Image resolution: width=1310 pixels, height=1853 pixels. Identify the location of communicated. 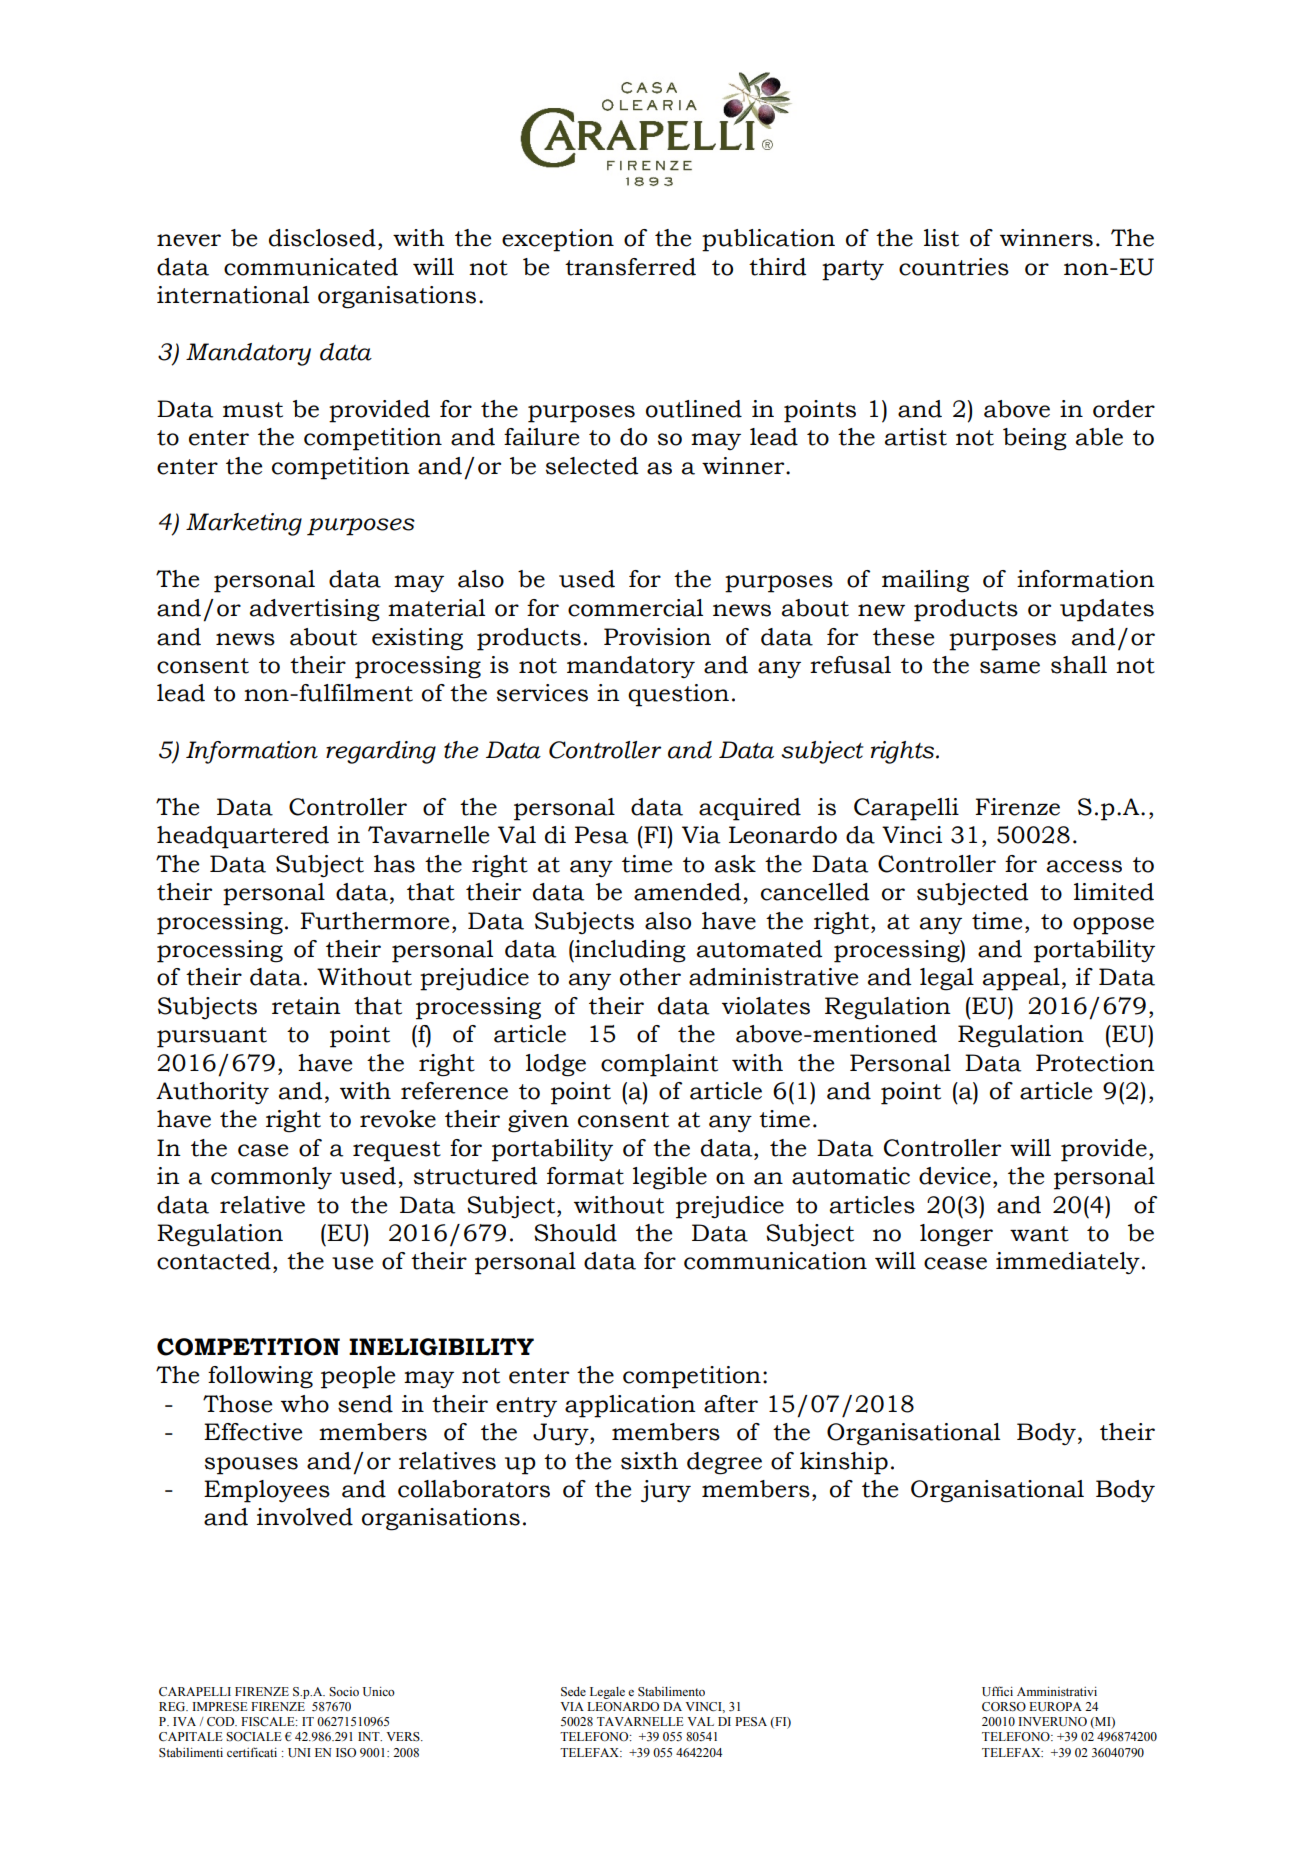
(311, 267).
